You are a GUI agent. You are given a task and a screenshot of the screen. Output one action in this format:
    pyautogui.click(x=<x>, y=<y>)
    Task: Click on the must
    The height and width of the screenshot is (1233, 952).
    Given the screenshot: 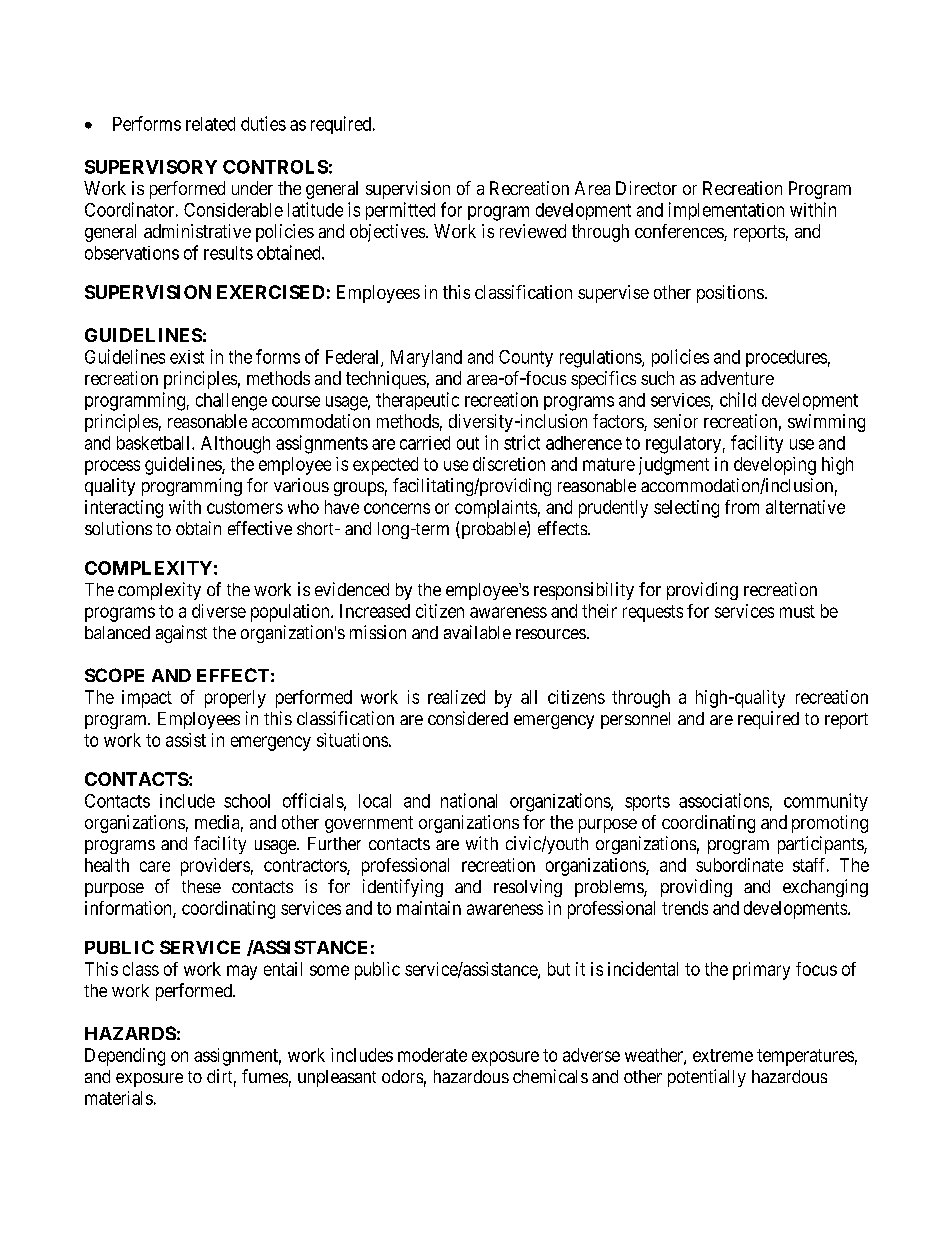 What is the action you would take?
    pyautogui.click(x=797, y=611)
